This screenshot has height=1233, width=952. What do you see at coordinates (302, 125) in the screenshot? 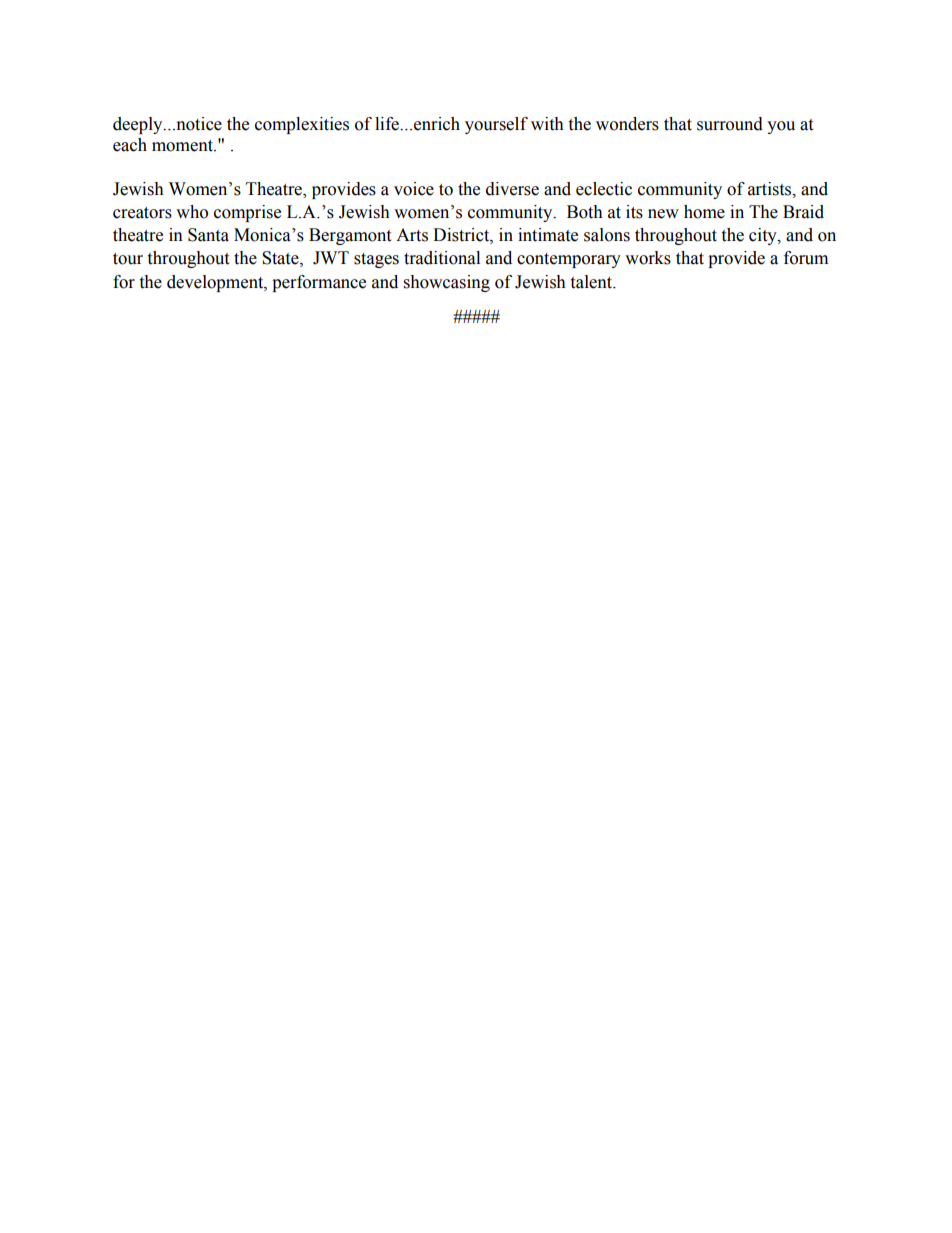
I see `complexities` at bounding box center [302, 125].
